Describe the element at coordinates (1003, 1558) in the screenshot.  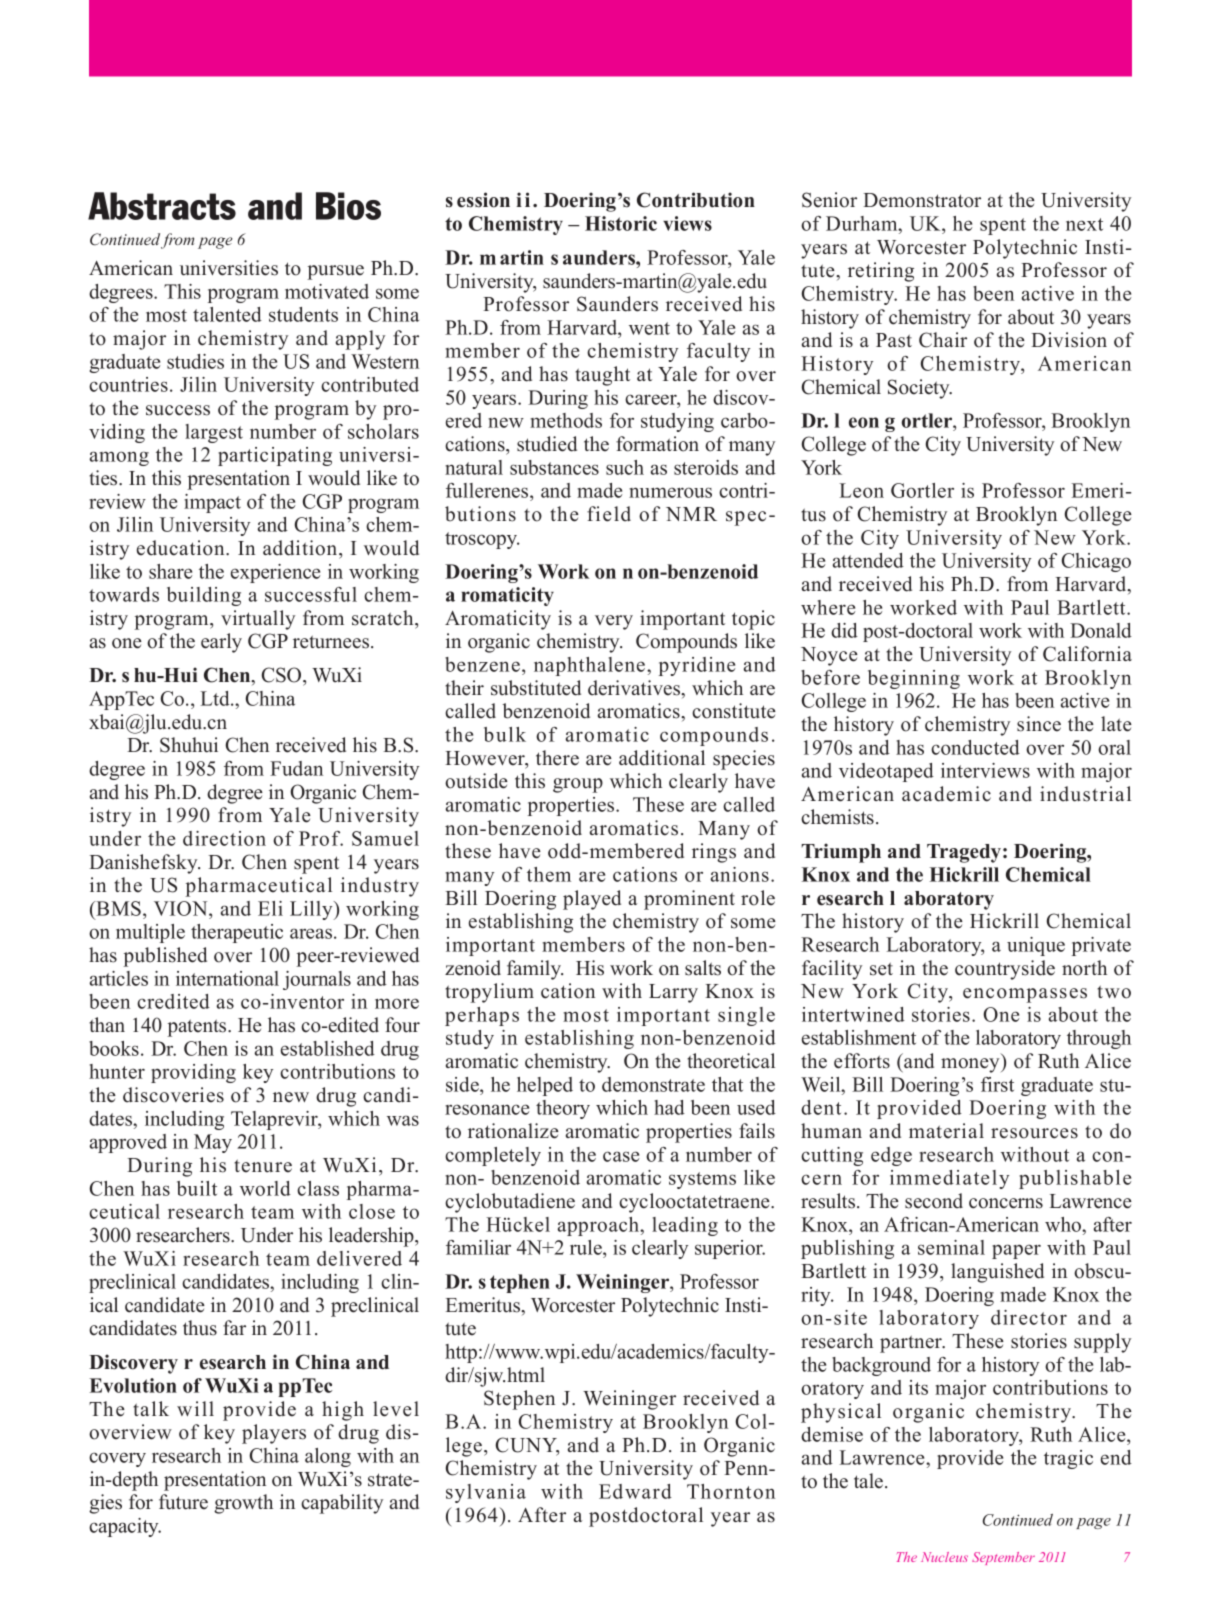
I see `September` at that location.
